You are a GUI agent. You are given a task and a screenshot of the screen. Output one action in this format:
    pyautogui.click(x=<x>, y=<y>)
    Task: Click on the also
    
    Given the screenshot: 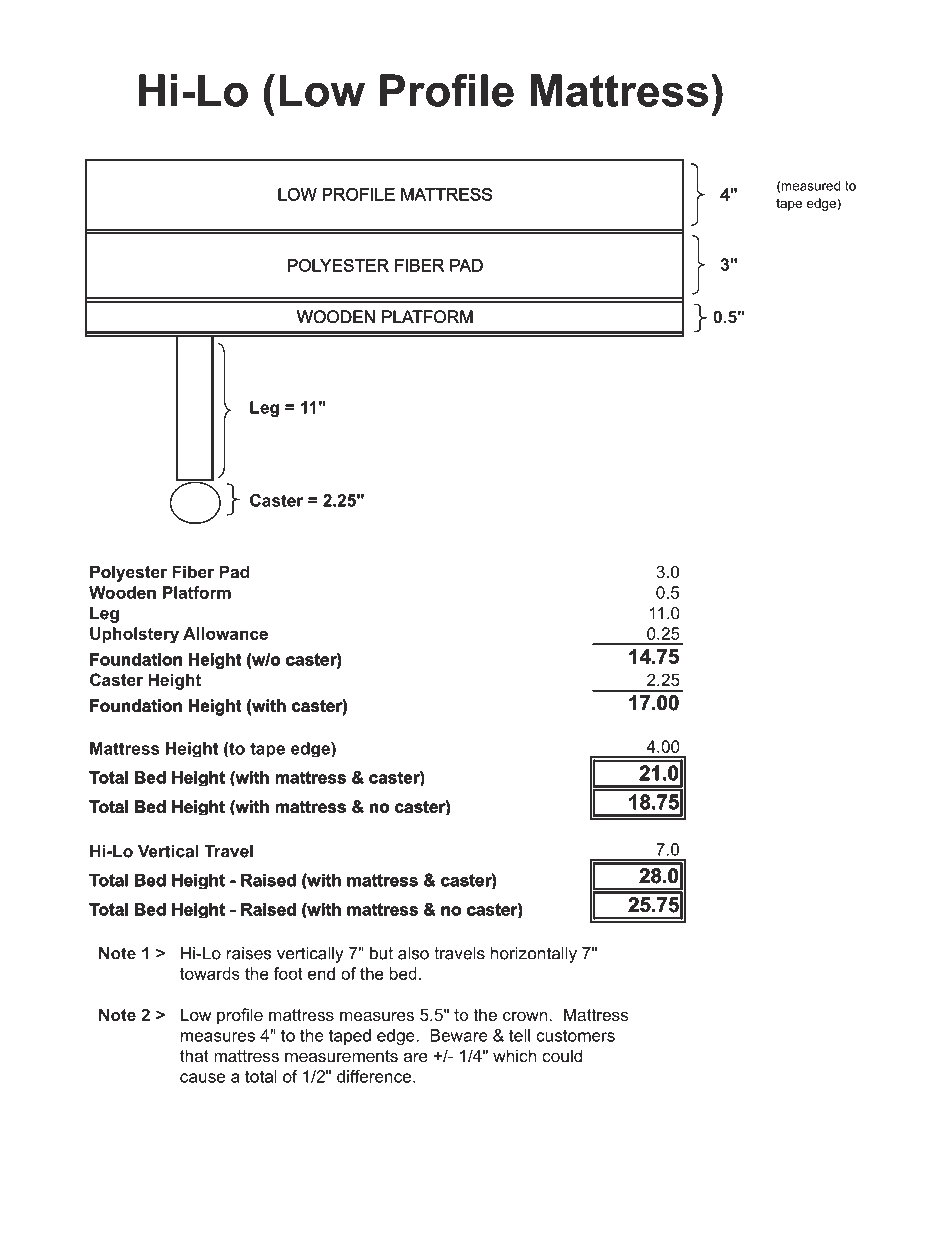 What is the action you would take?
    pyautogui.click(x=413, y=953)
